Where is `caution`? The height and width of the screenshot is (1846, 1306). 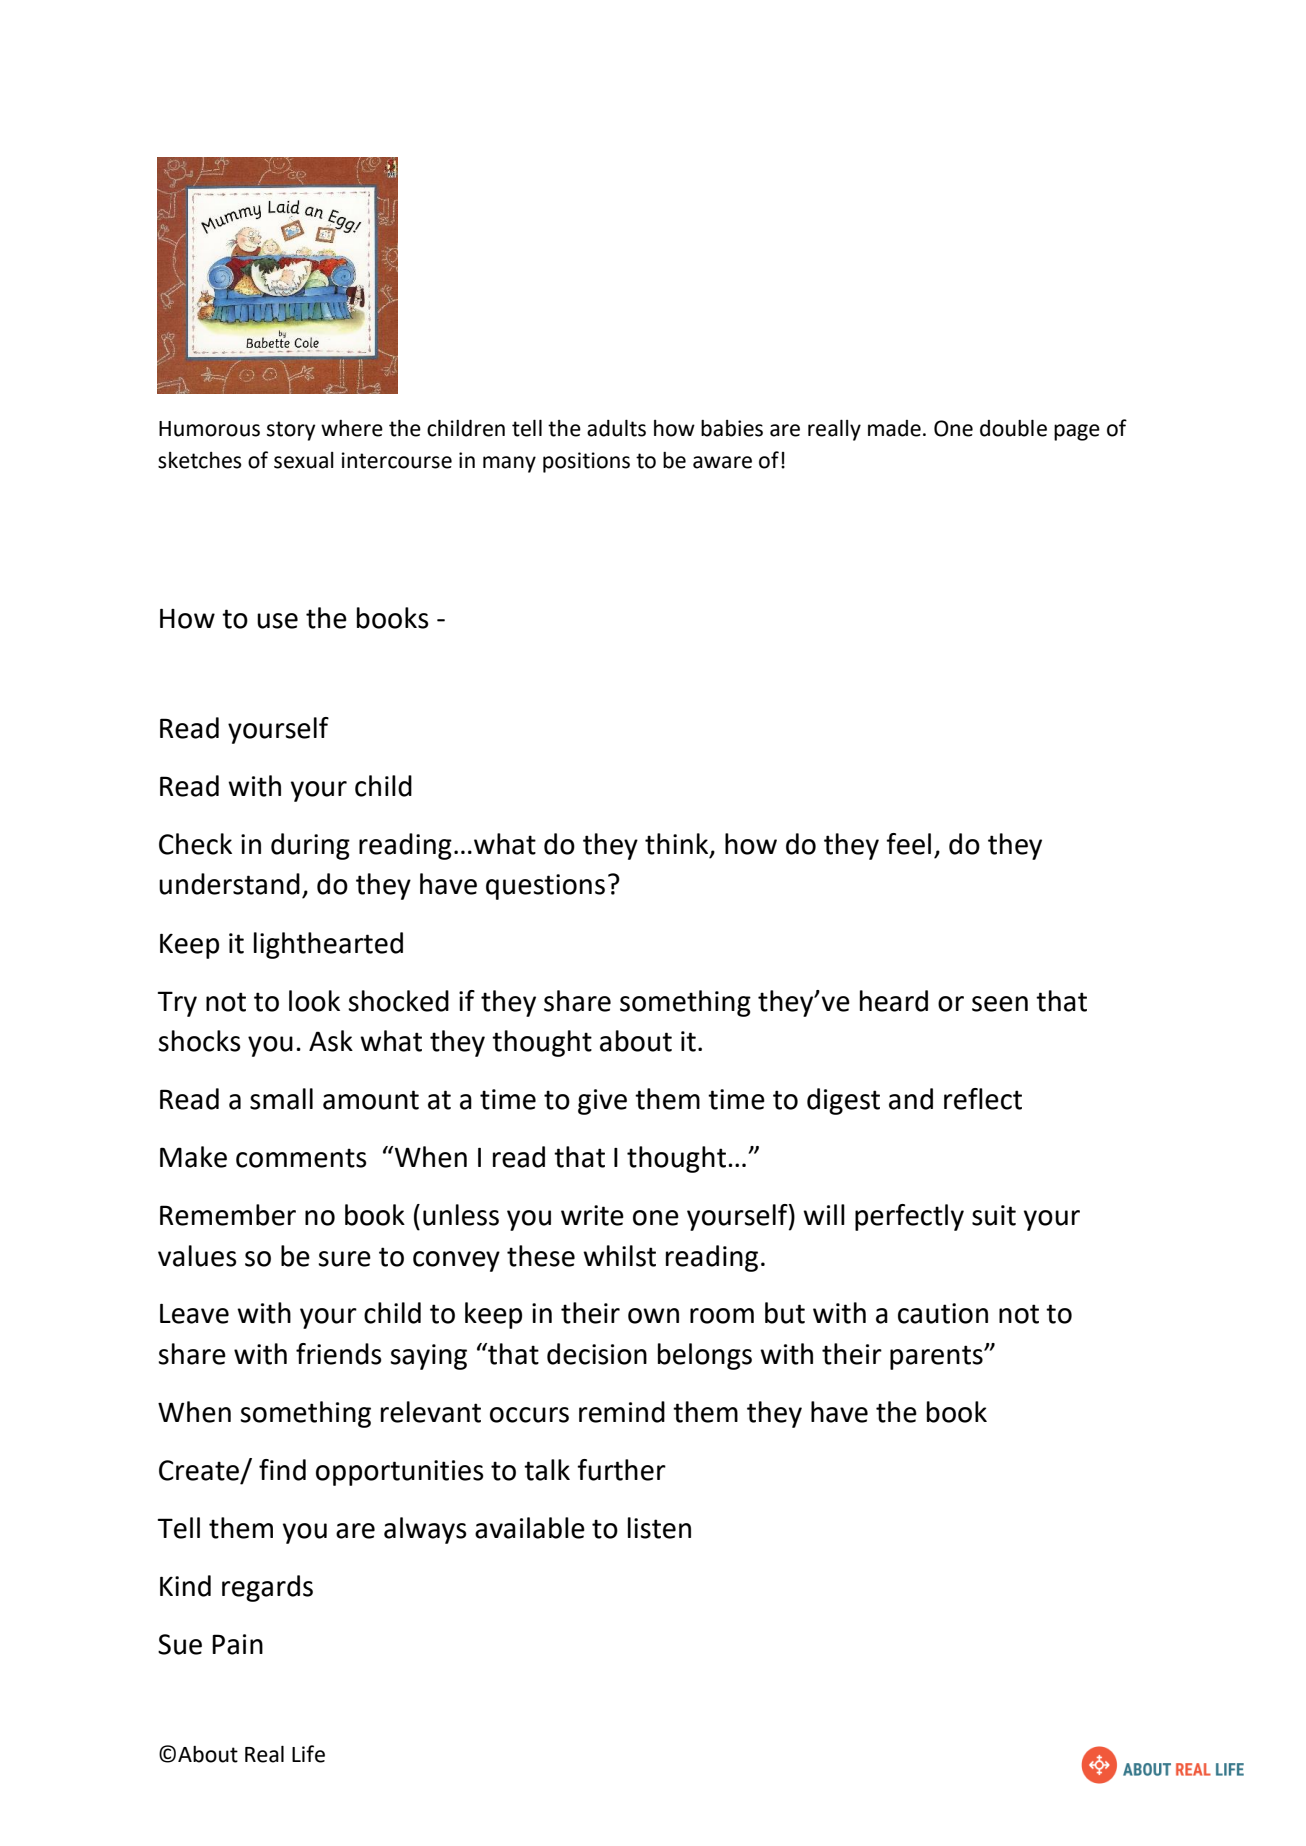 caution is located at coordinates (943, 1313).
